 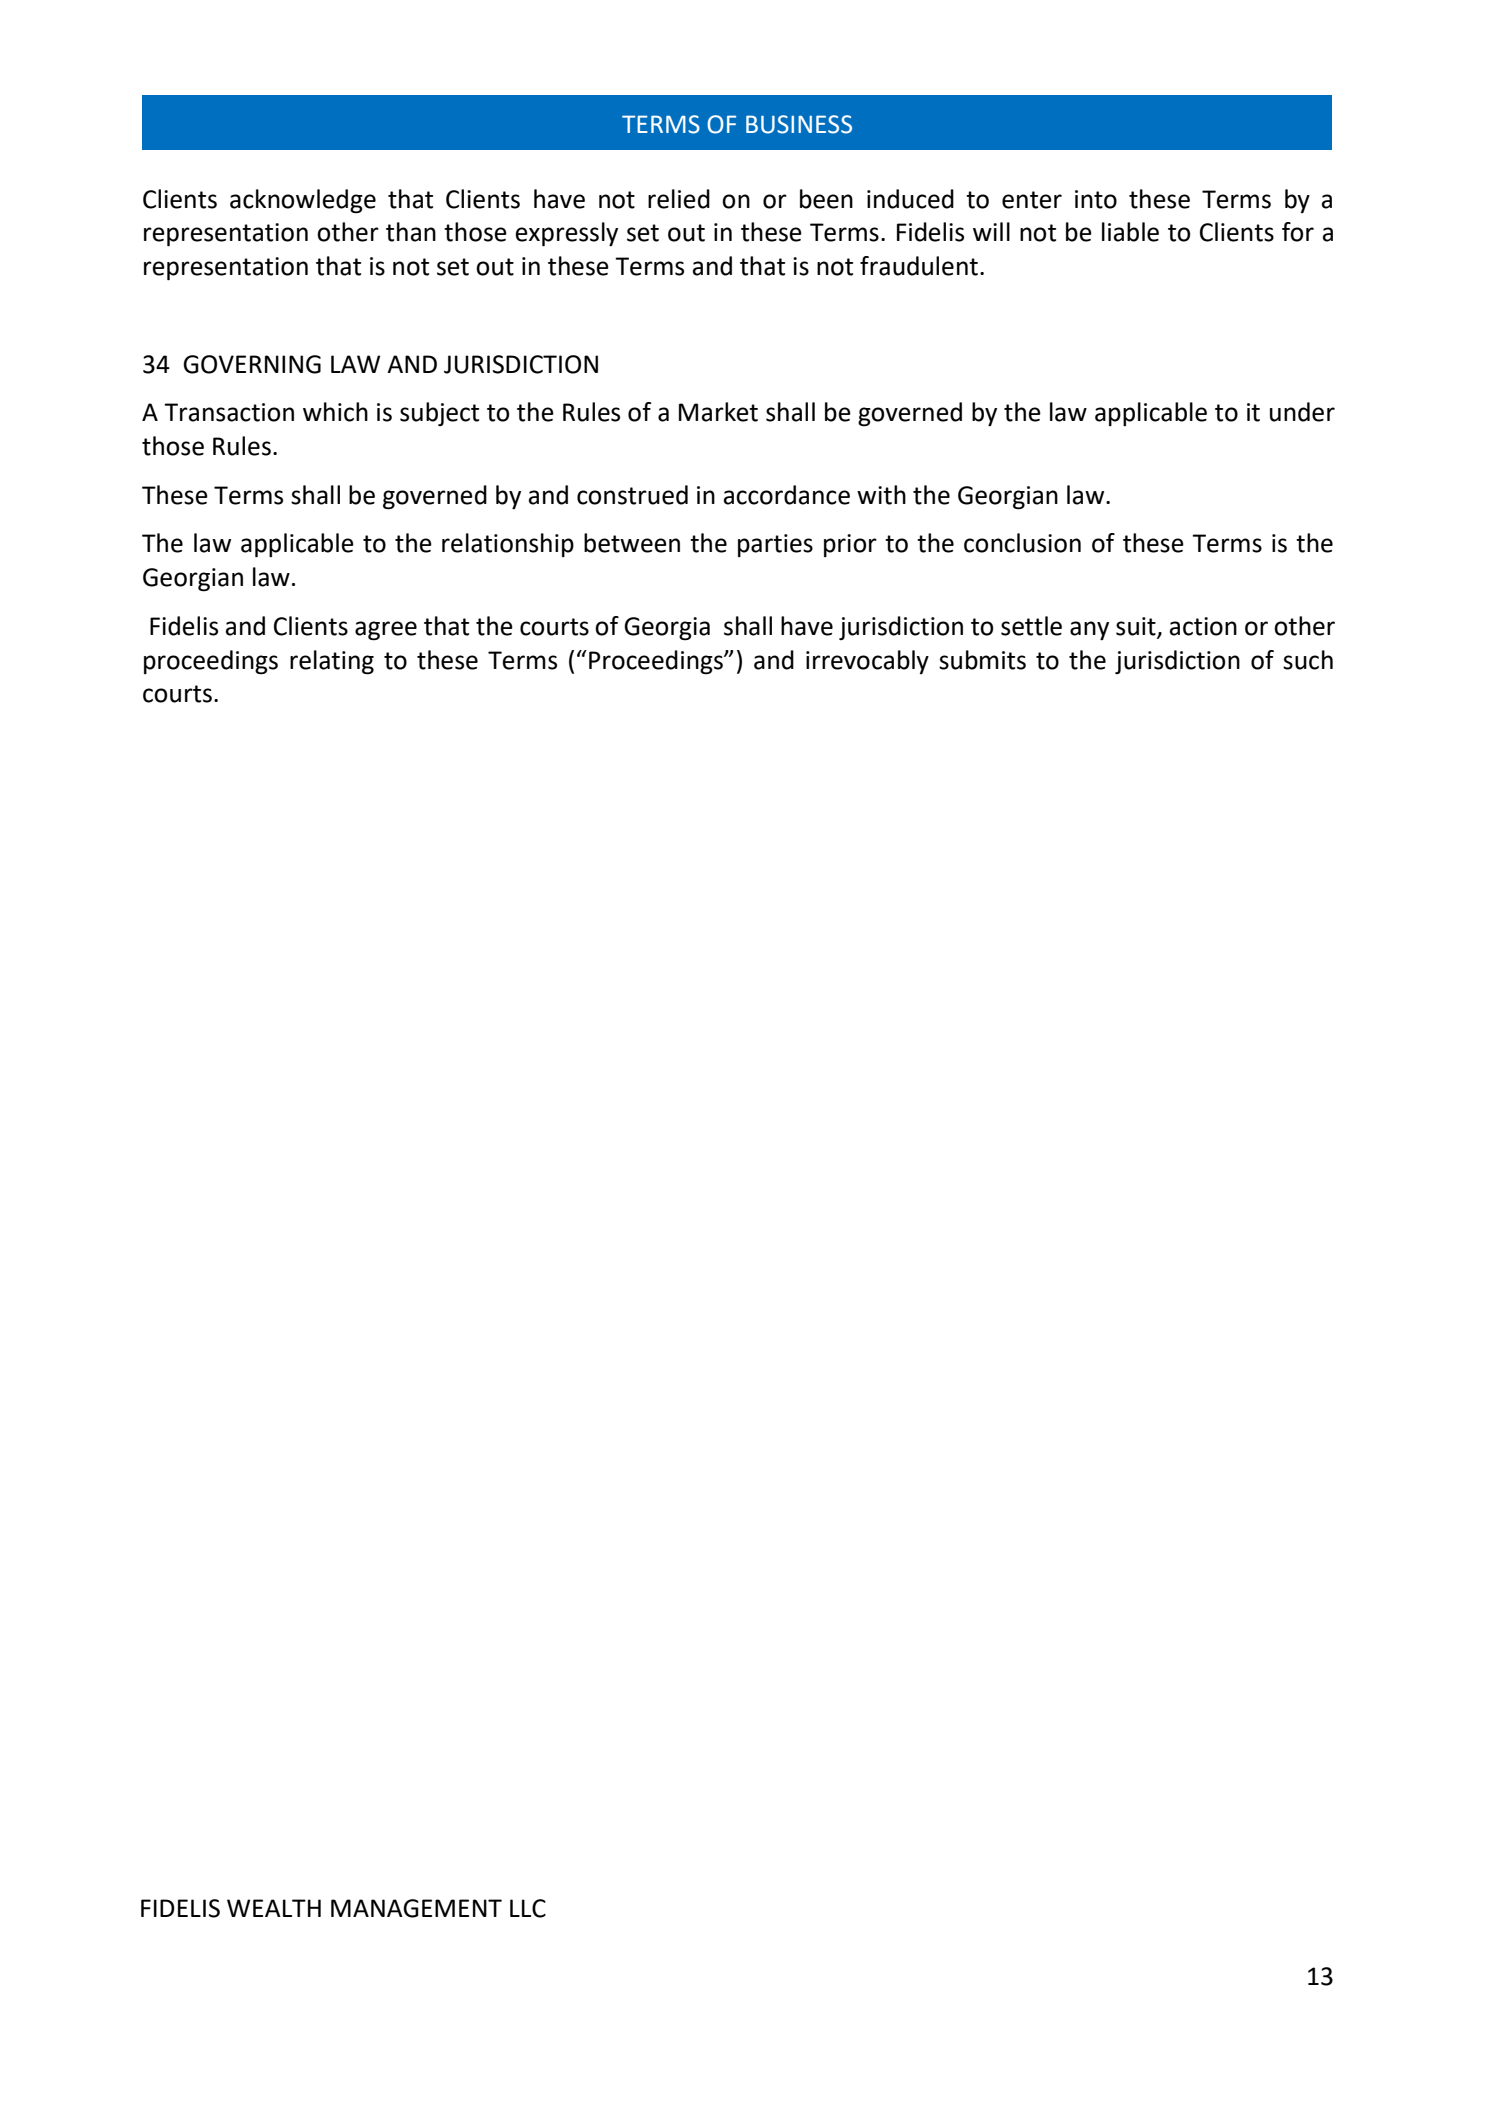 I want to click on which, so click(x=335, y=412).
